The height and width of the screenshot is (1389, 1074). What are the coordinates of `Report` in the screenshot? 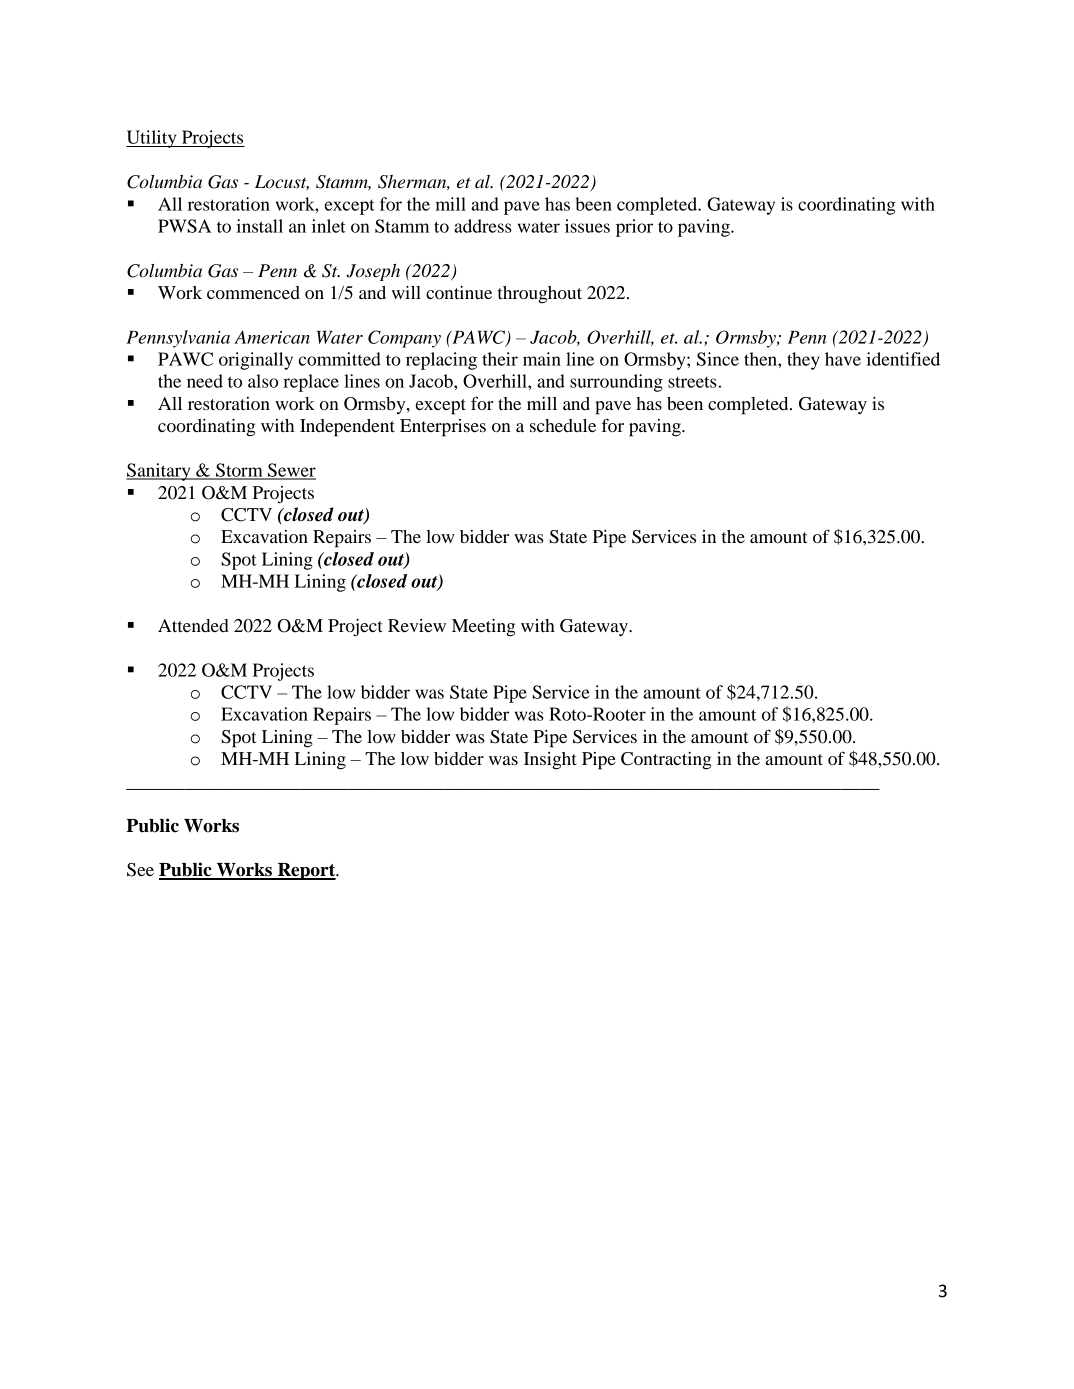 It's located at (306, 871).
